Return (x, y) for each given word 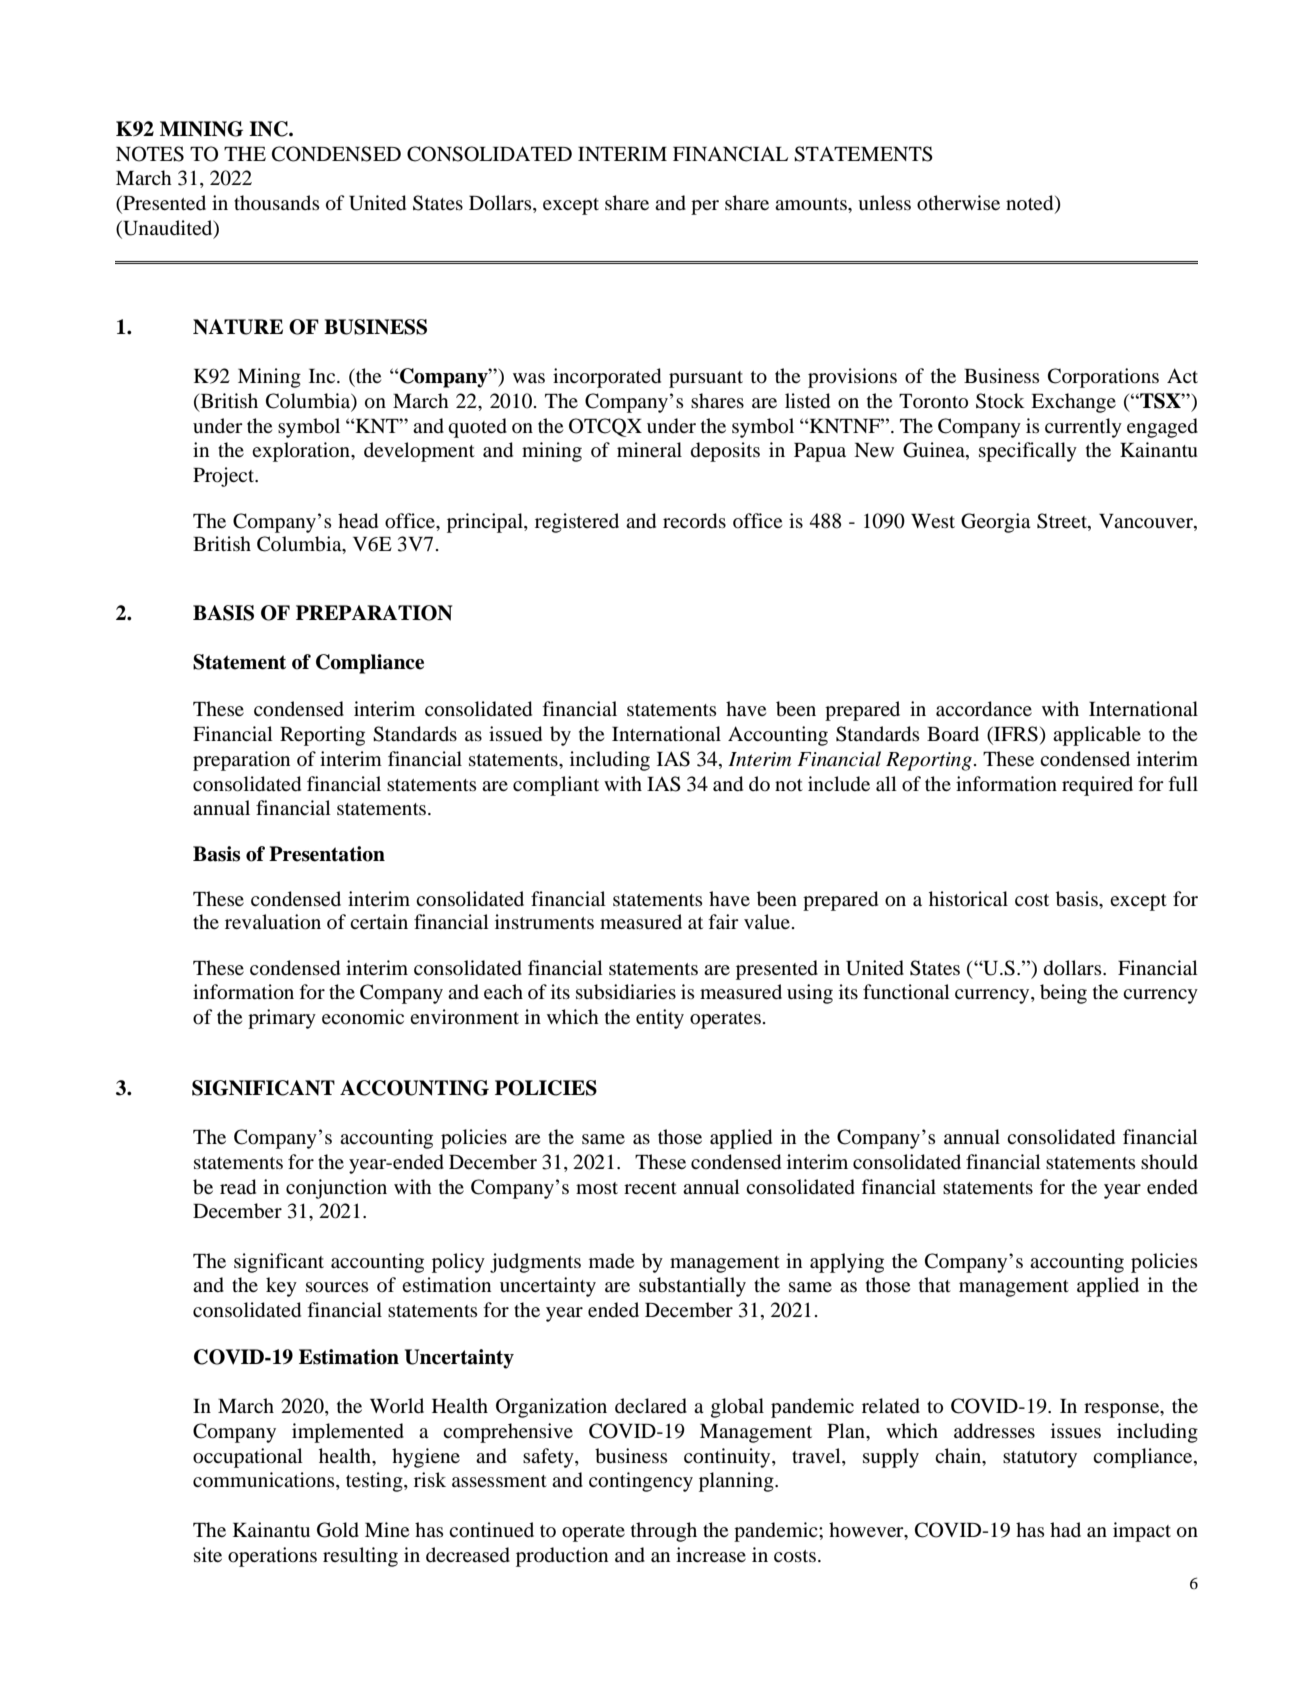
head (358, 521)
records (694, 521)
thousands (277, 203)
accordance (984, 709)
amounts (812, 204)
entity (660, 1019)
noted (1031, 204)
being (1063, 994)
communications (265, 1481)
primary (282, 1019)
